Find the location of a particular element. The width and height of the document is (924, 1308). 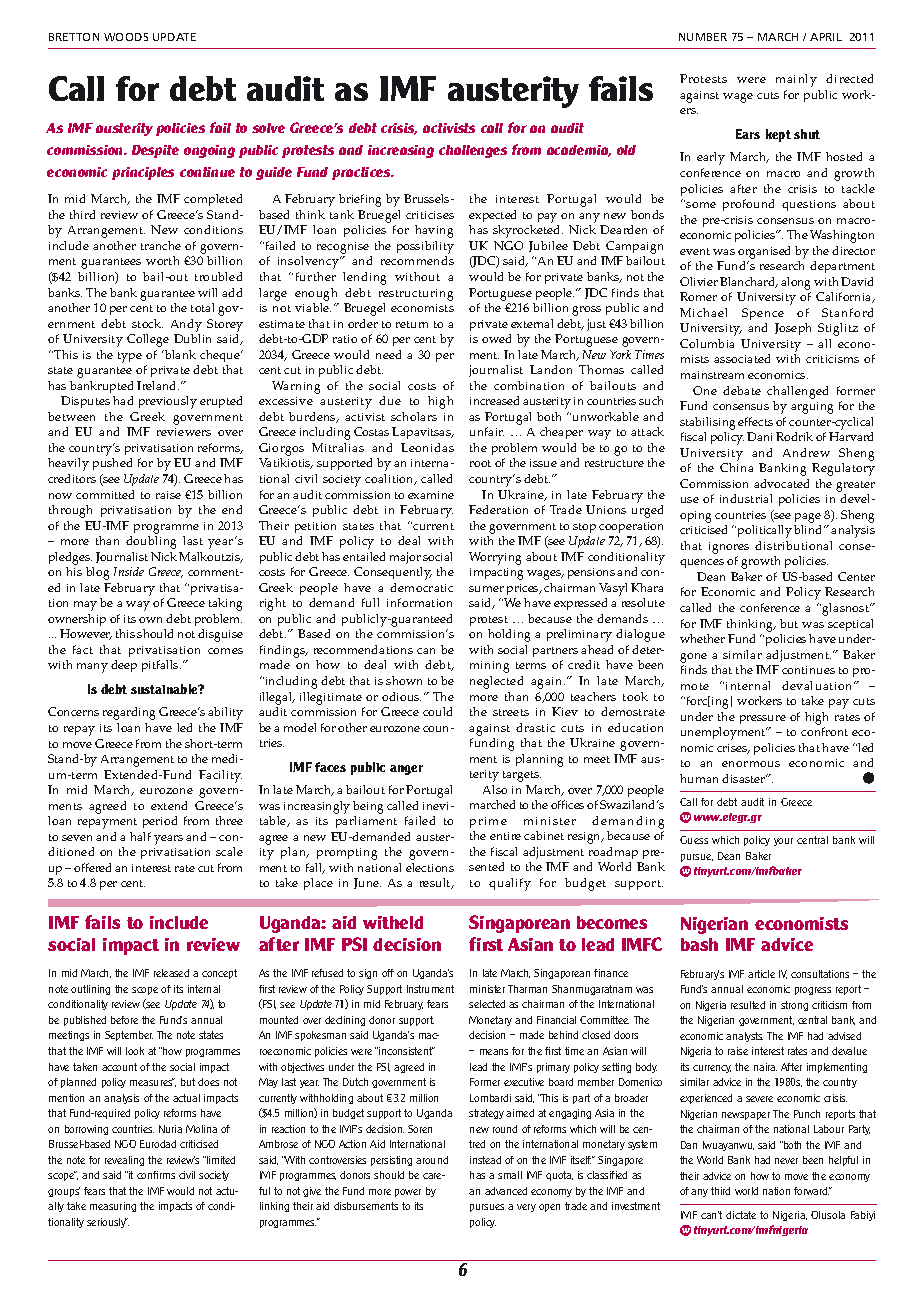

democratic is located at coordinates (421, 587).
